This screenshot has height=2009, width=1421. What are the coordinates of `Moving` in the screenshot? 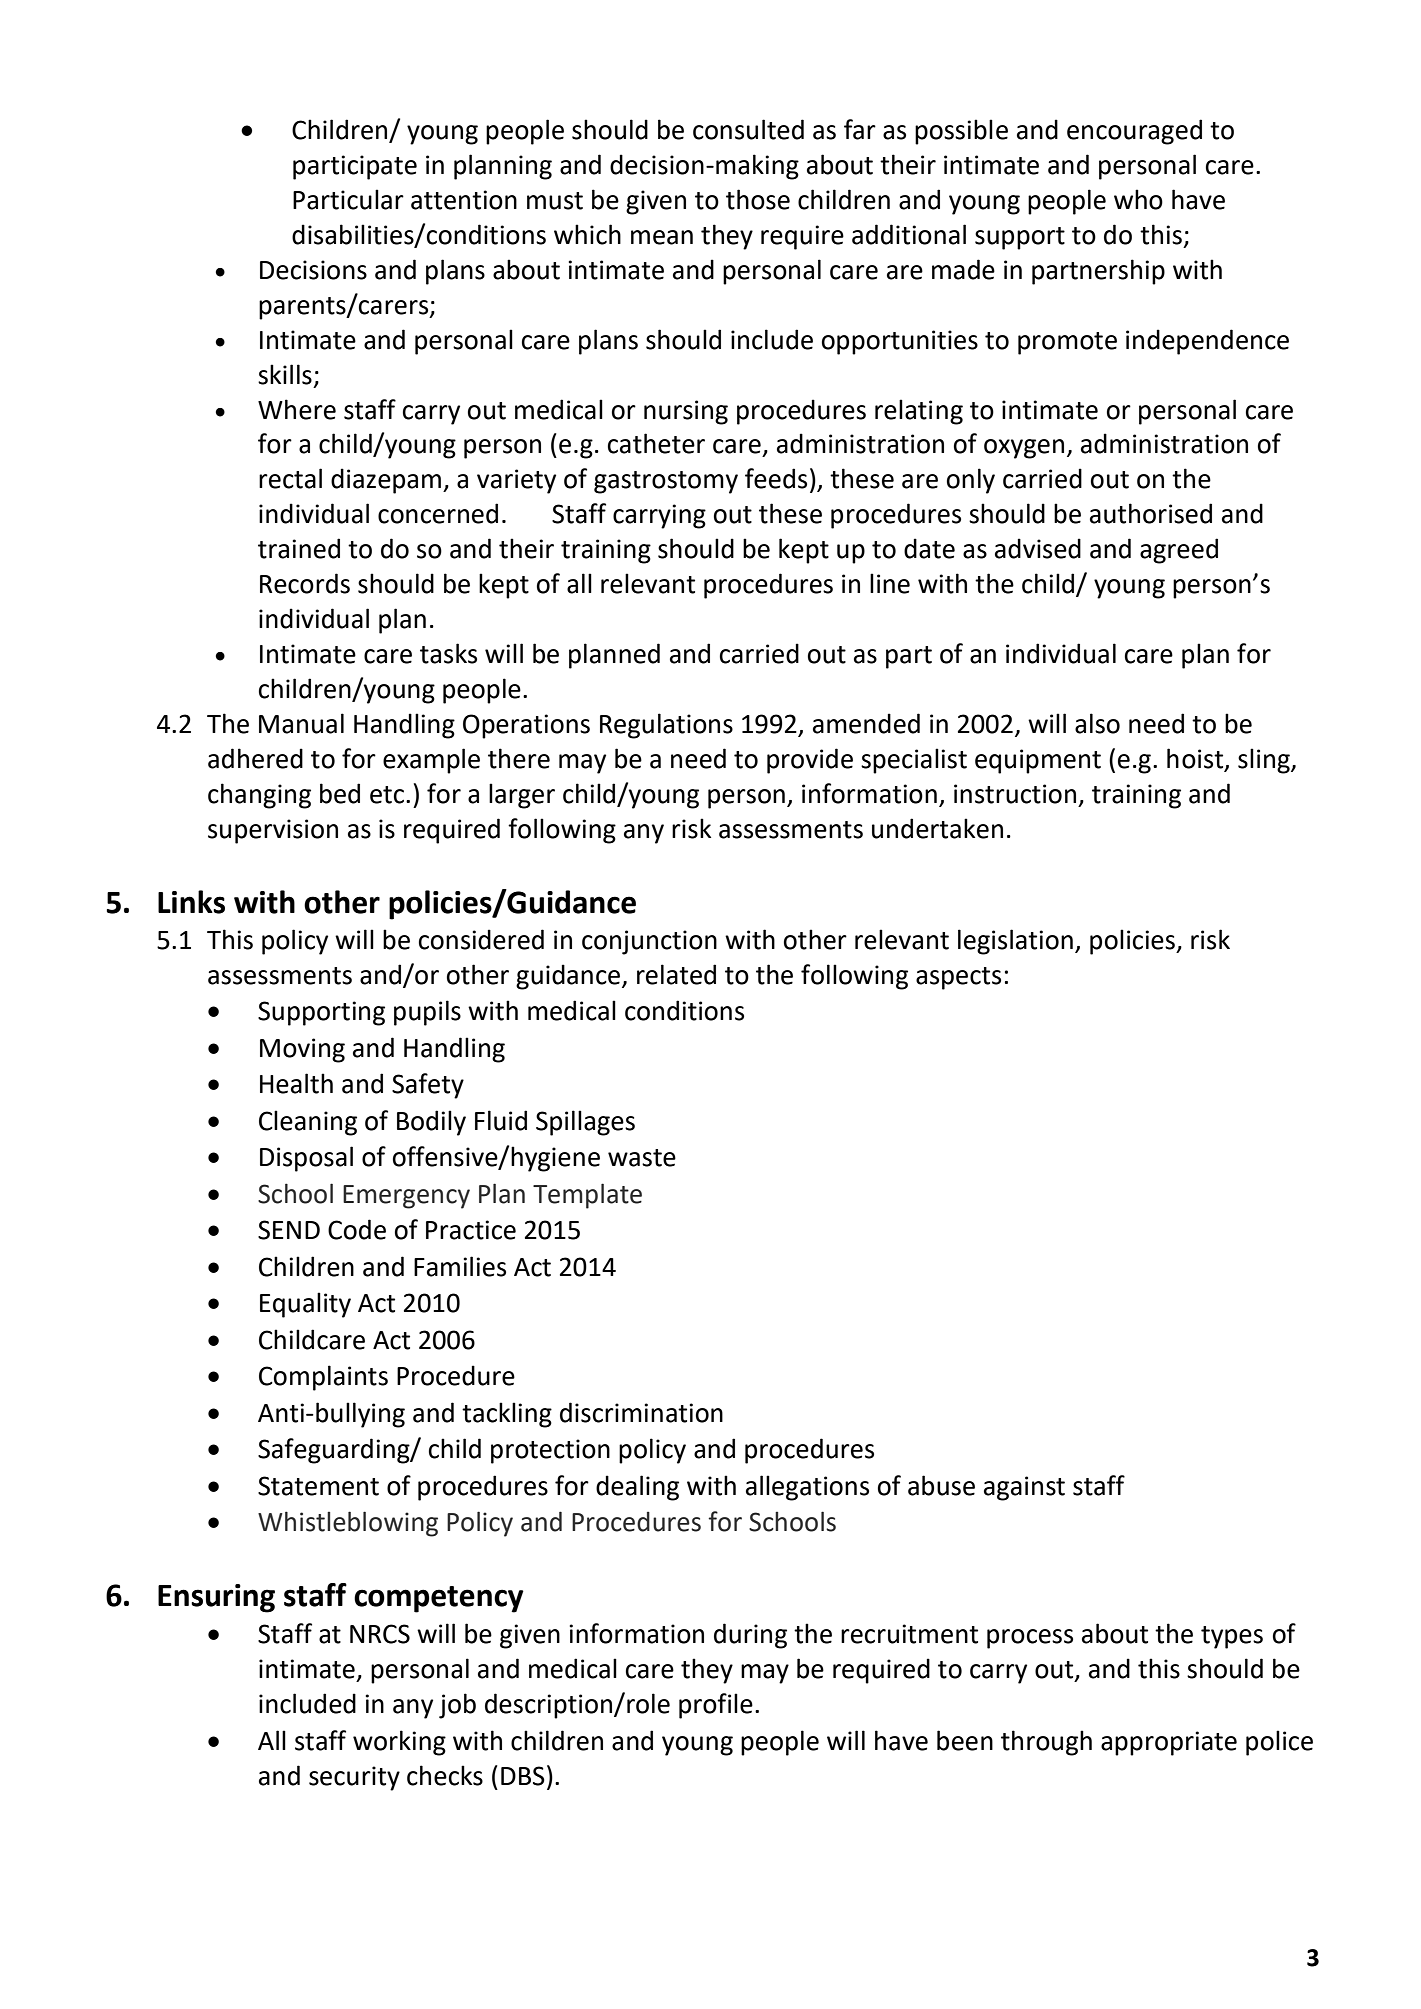 It's located at (302, 1050).
